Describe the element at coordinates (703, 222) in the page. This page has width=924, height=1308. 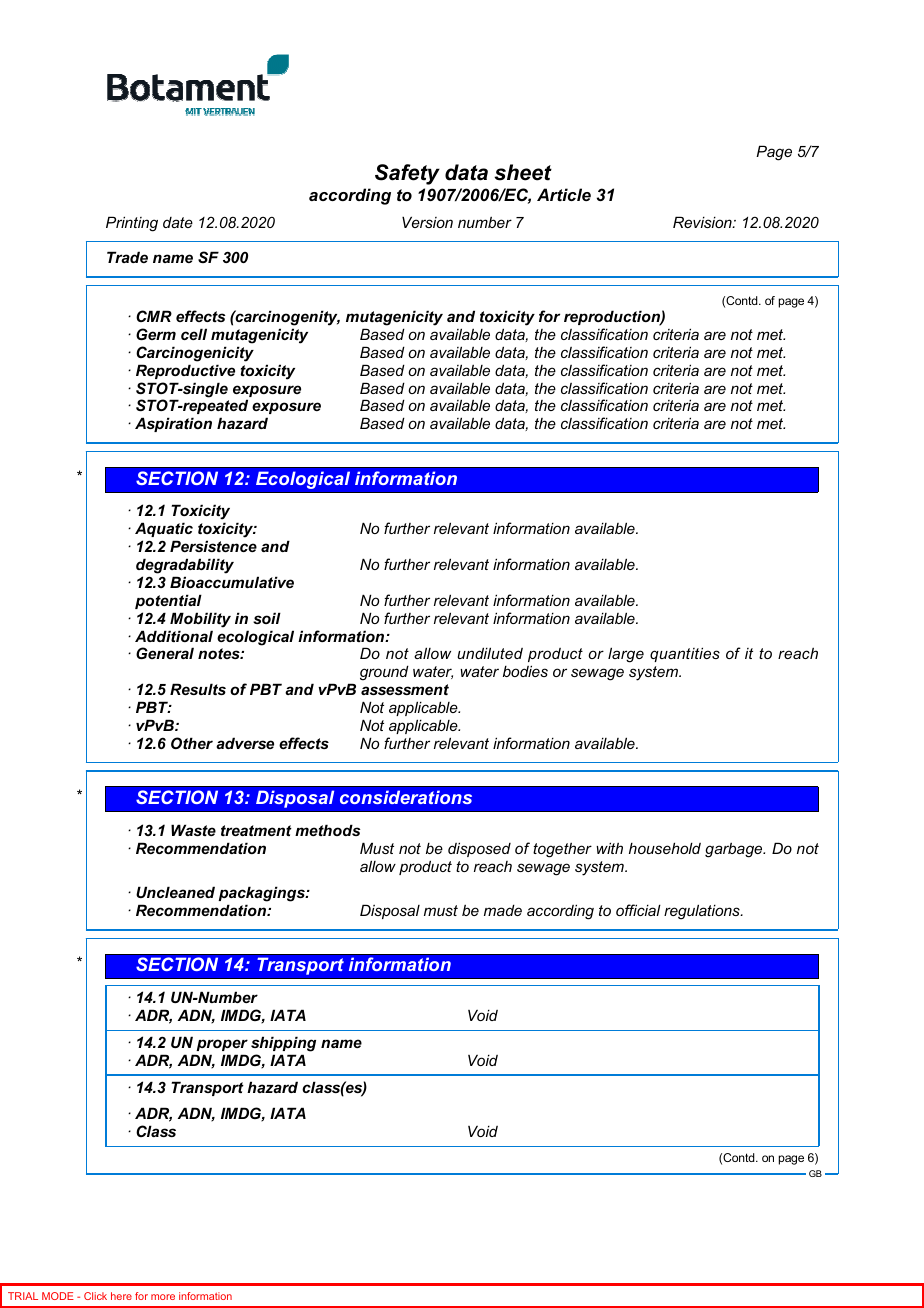
I see `Revision` at that location.
